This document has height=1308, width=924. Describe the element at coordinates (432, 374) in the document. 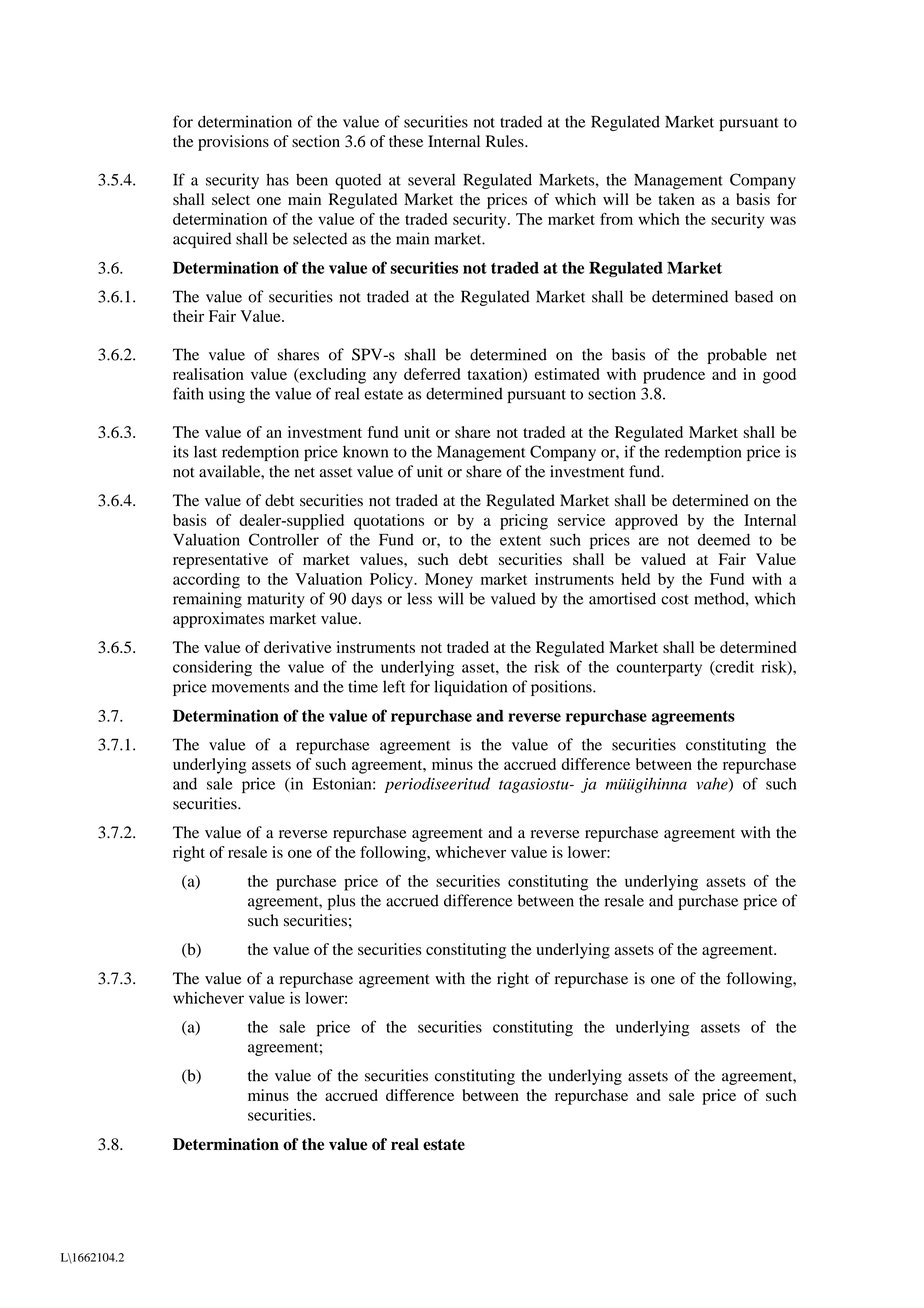

I see `deferred` at that location.
